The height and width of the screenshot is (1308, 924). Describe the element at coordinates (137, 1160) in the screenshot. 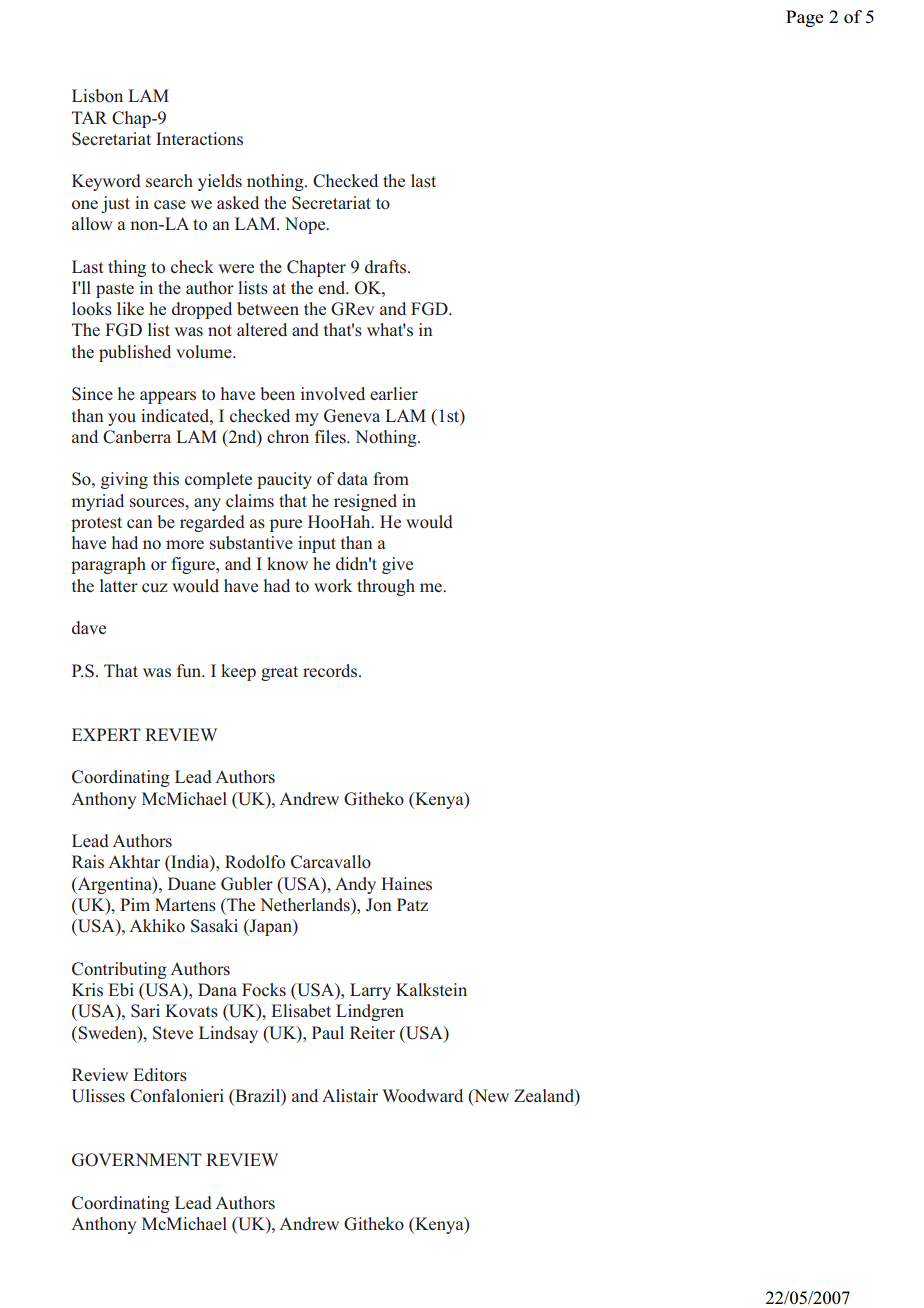

I see `GOVERNMENT` at that location.
